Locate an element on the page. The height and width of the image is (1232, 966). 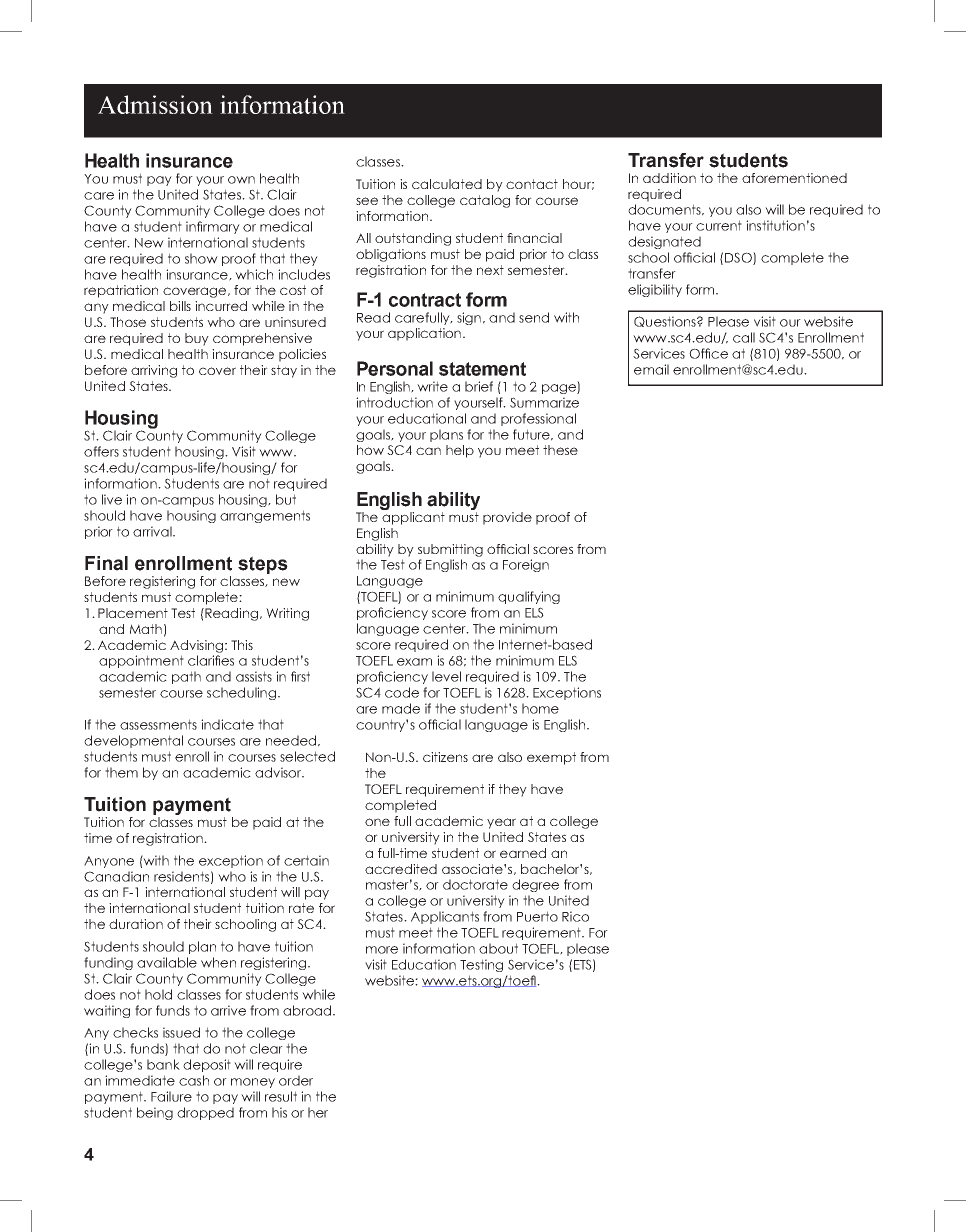
home is located at coordinates (540, 708).
